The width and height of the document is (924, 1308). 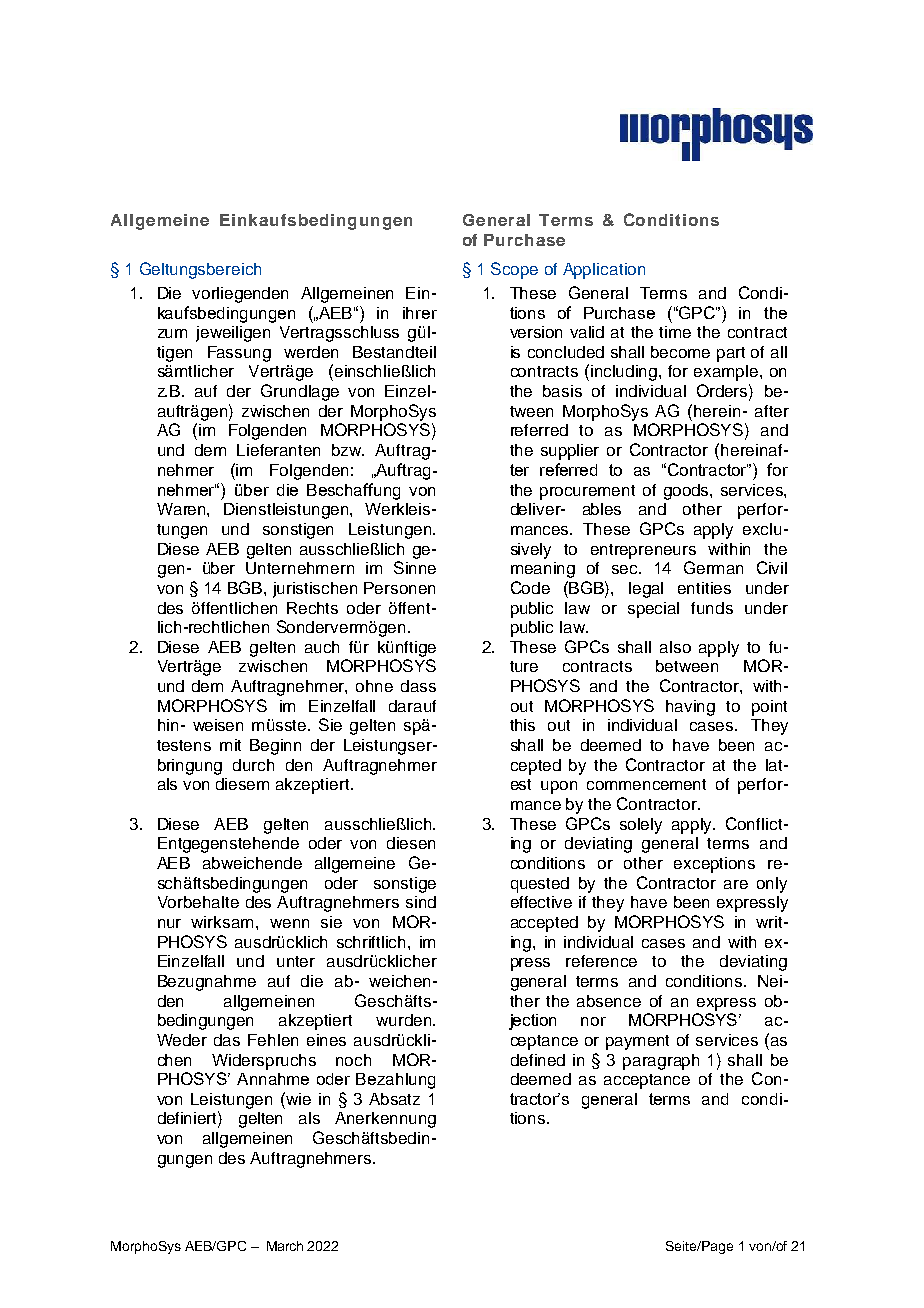 I want to click on commencement, so click(x=646, y=784).
